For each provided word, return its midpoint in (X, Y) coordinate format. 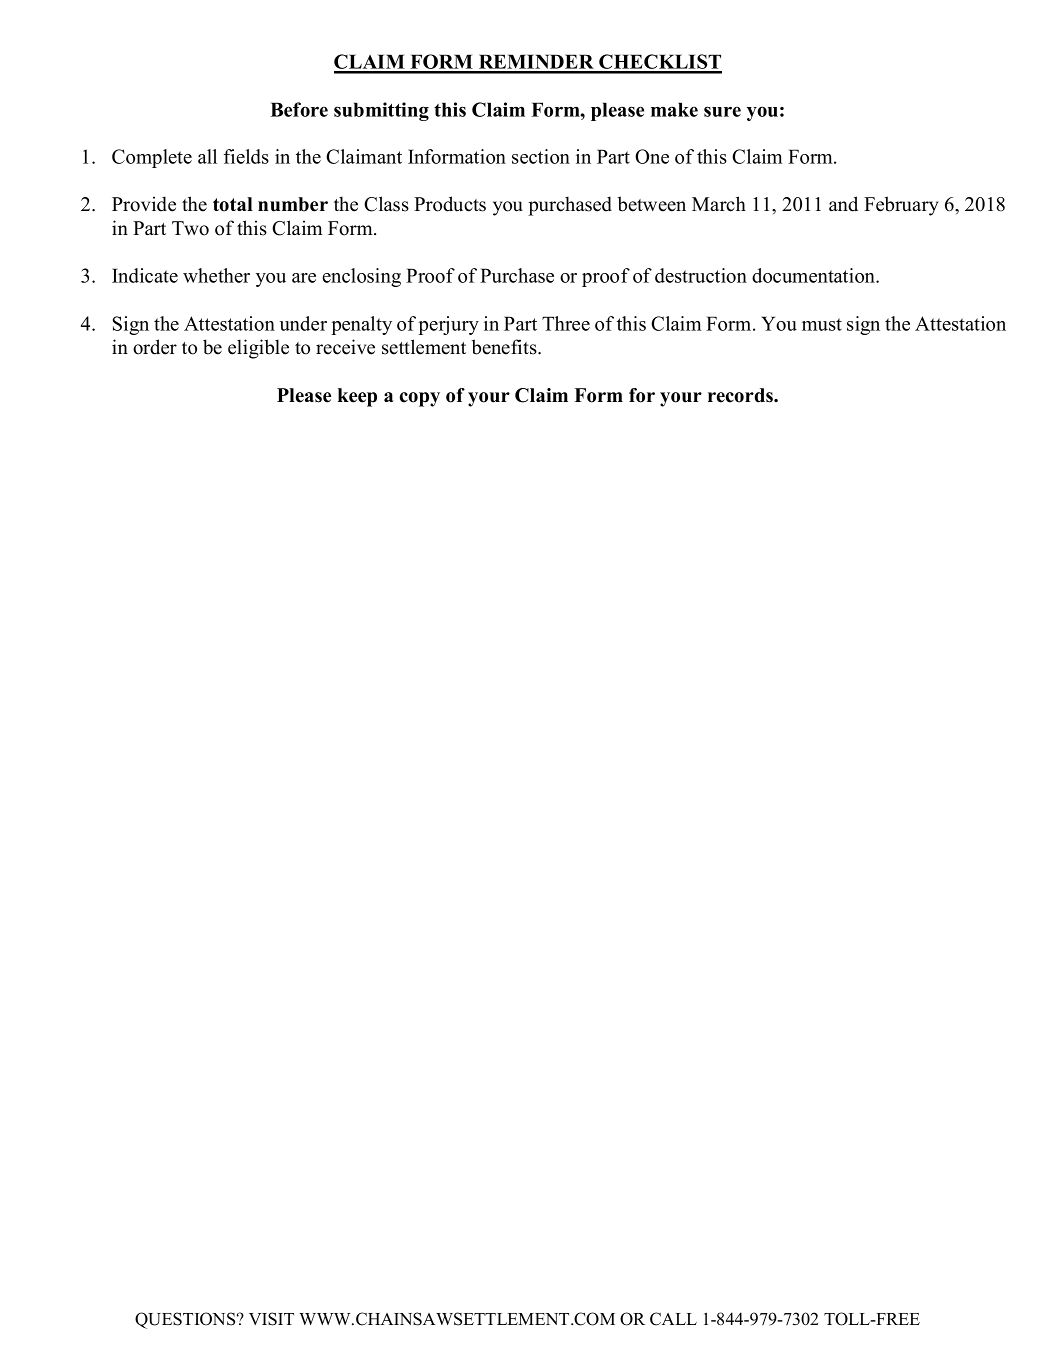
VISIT (271, 1319)
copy (419, 399)
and (843, 204)
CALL (673, 1319)
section (541, 156)
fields (246, 156)
